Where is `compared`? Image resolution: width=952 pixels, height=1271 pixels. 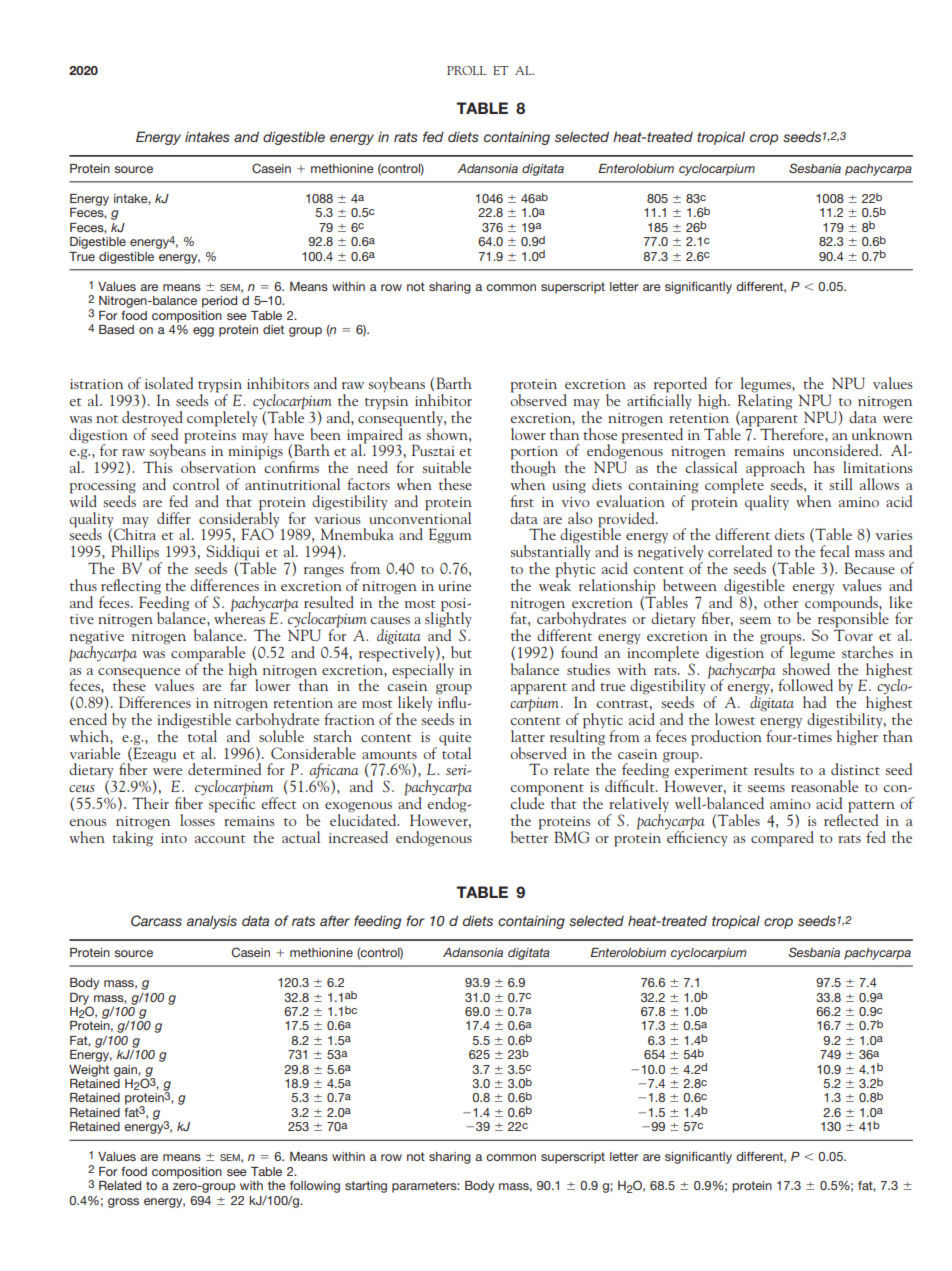 compared is located at coordinates (782, 839).
